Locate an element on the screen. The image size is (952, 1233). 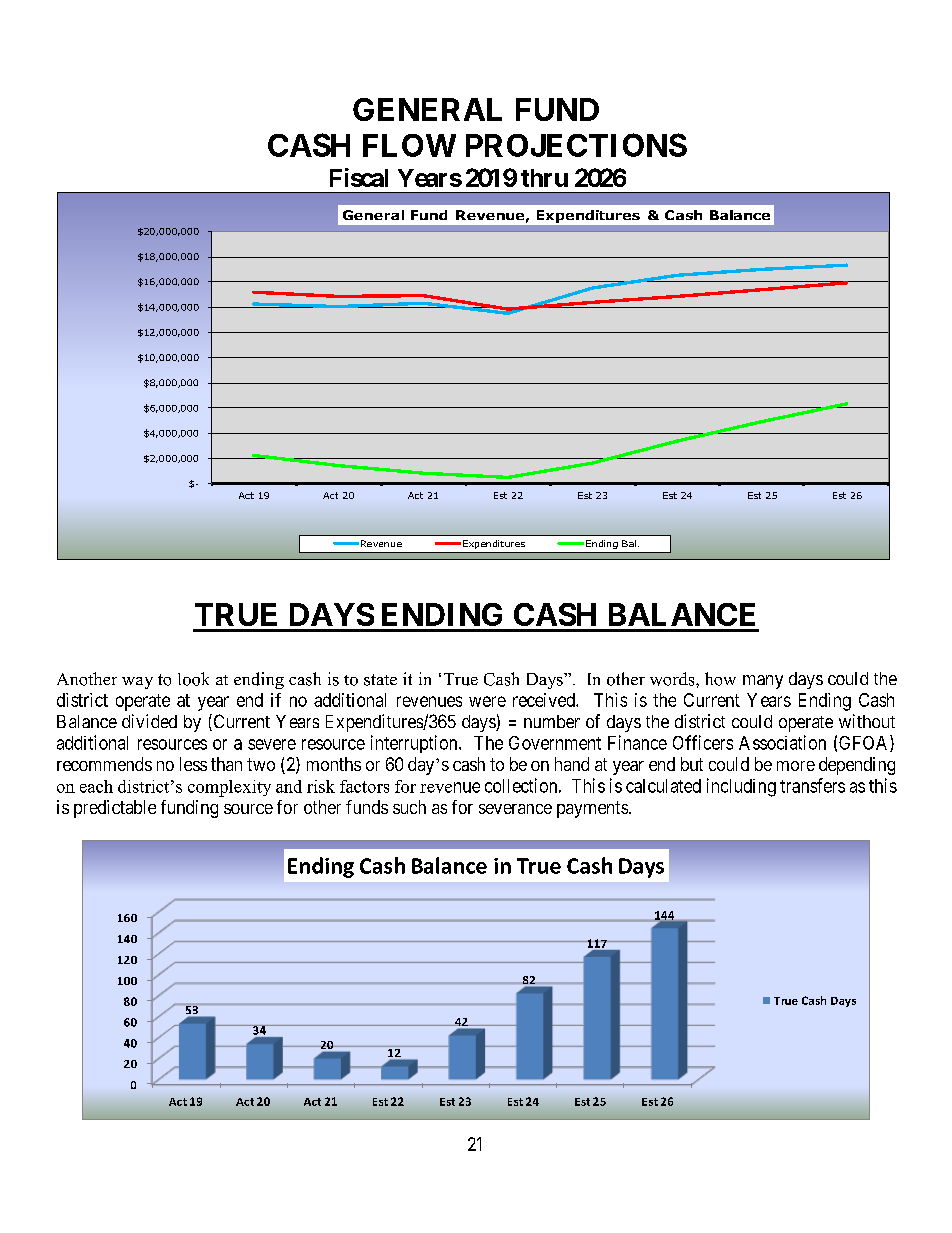
FLOW is located at coordinates (409, 145).
